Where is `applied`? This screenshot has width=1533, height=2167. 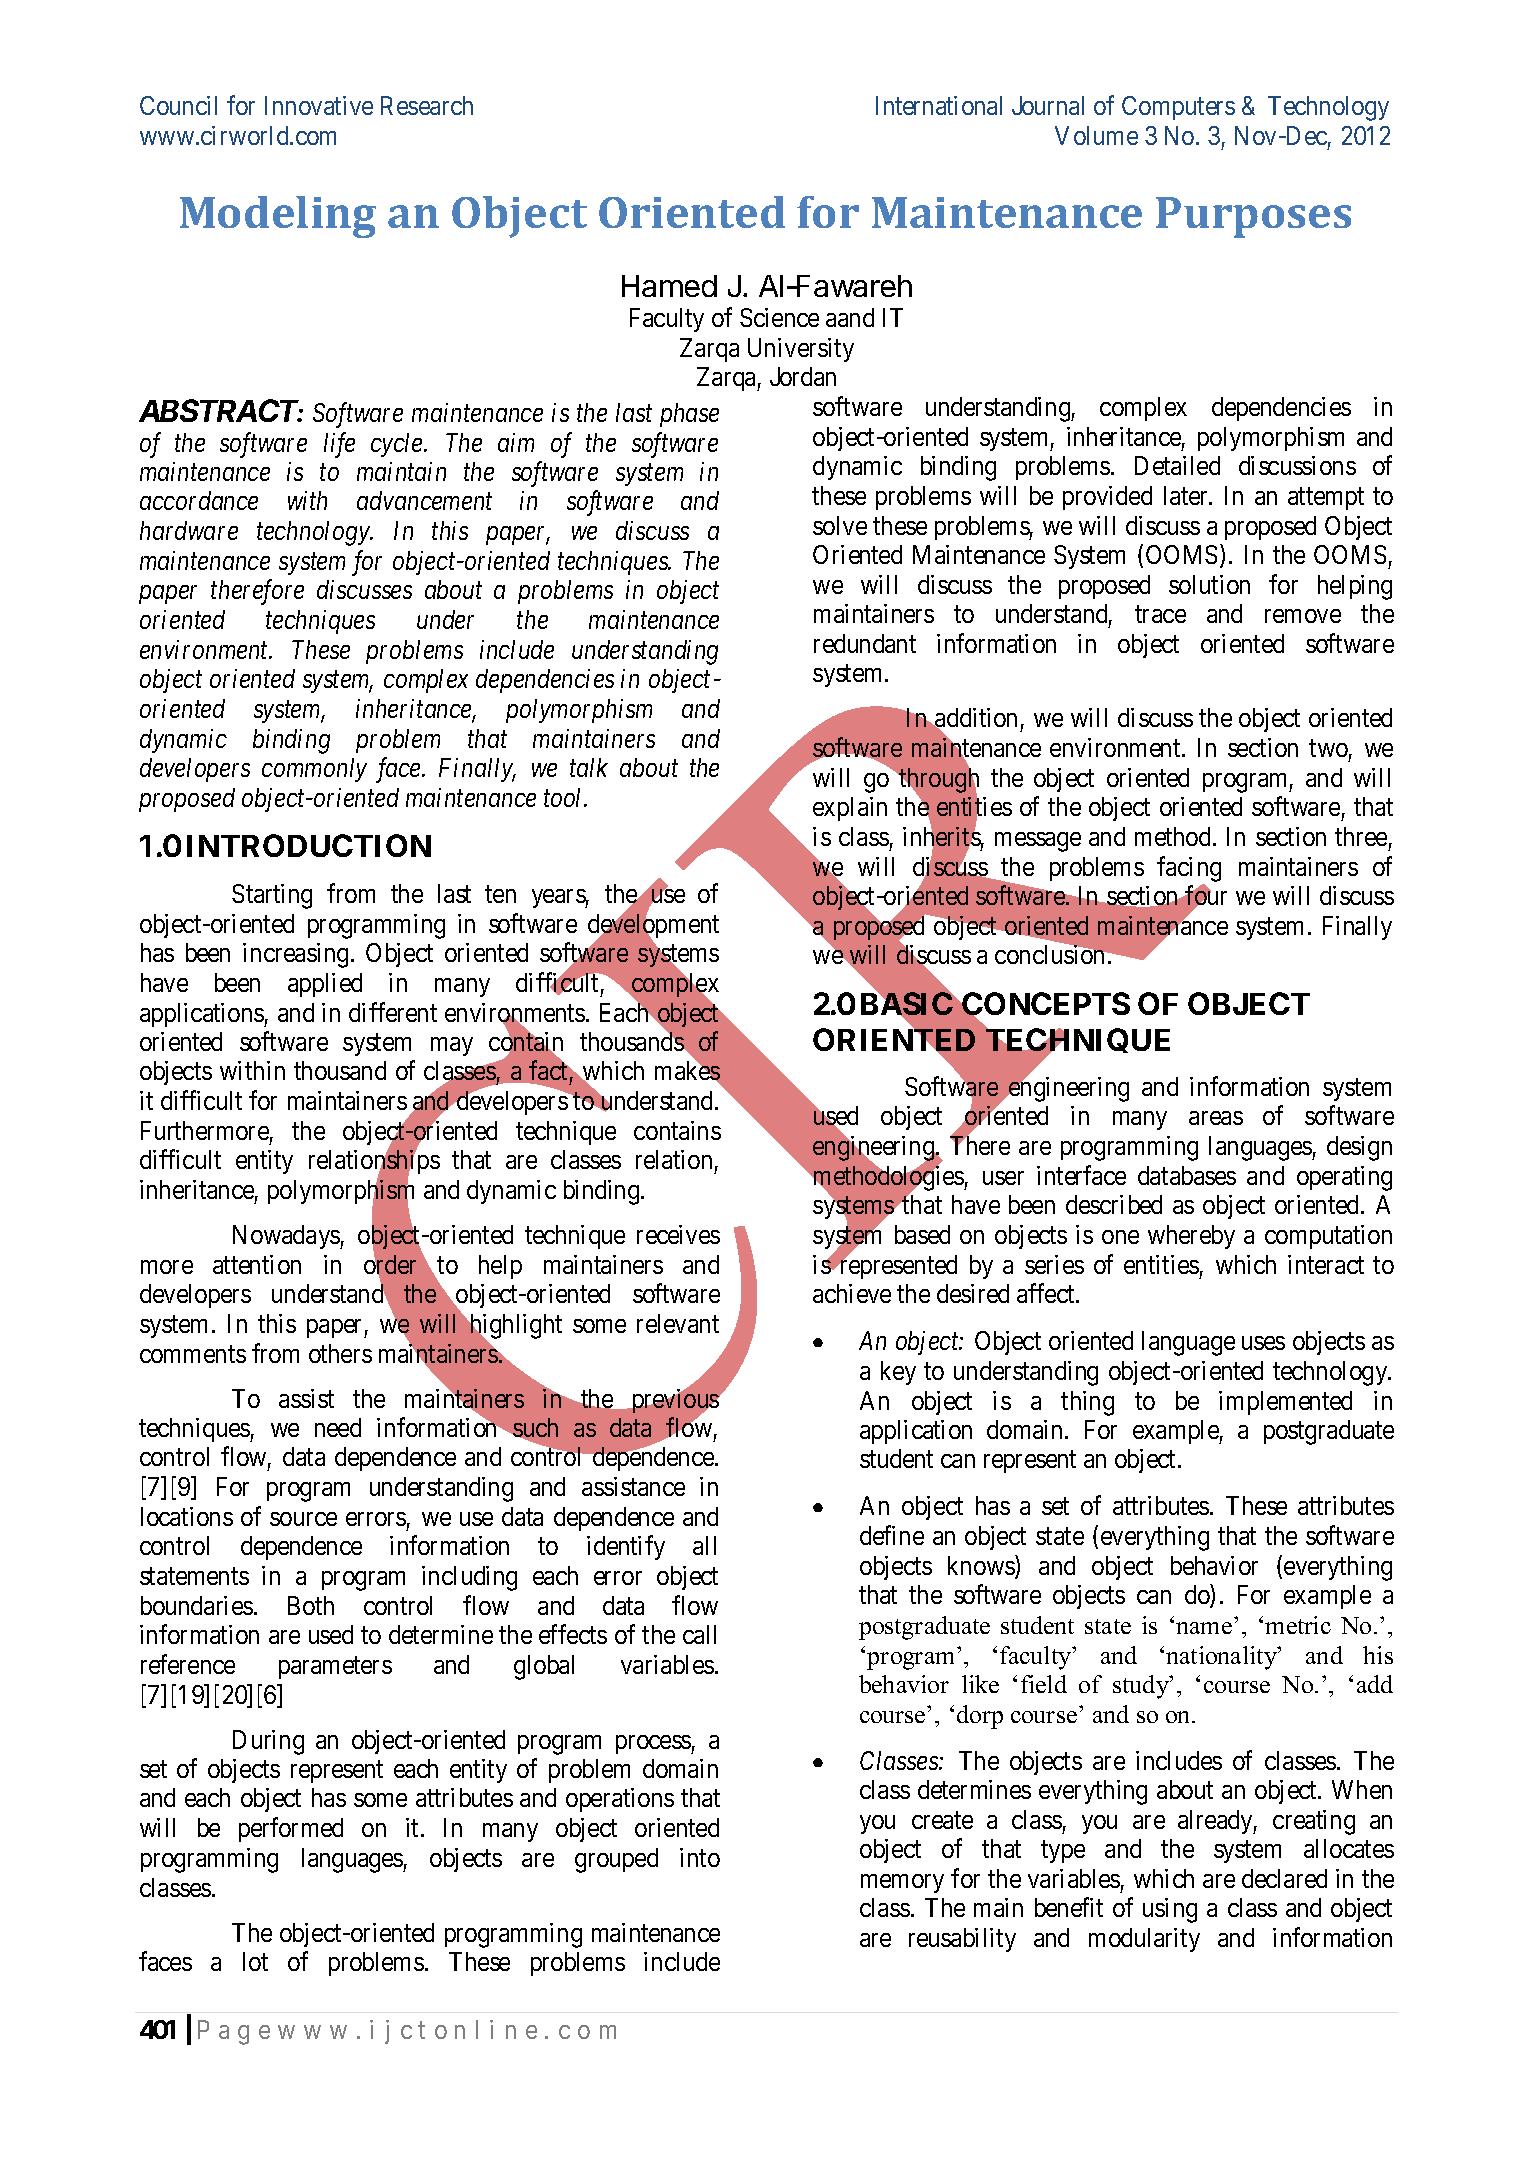 applied is located at coordinates (325, 985).
